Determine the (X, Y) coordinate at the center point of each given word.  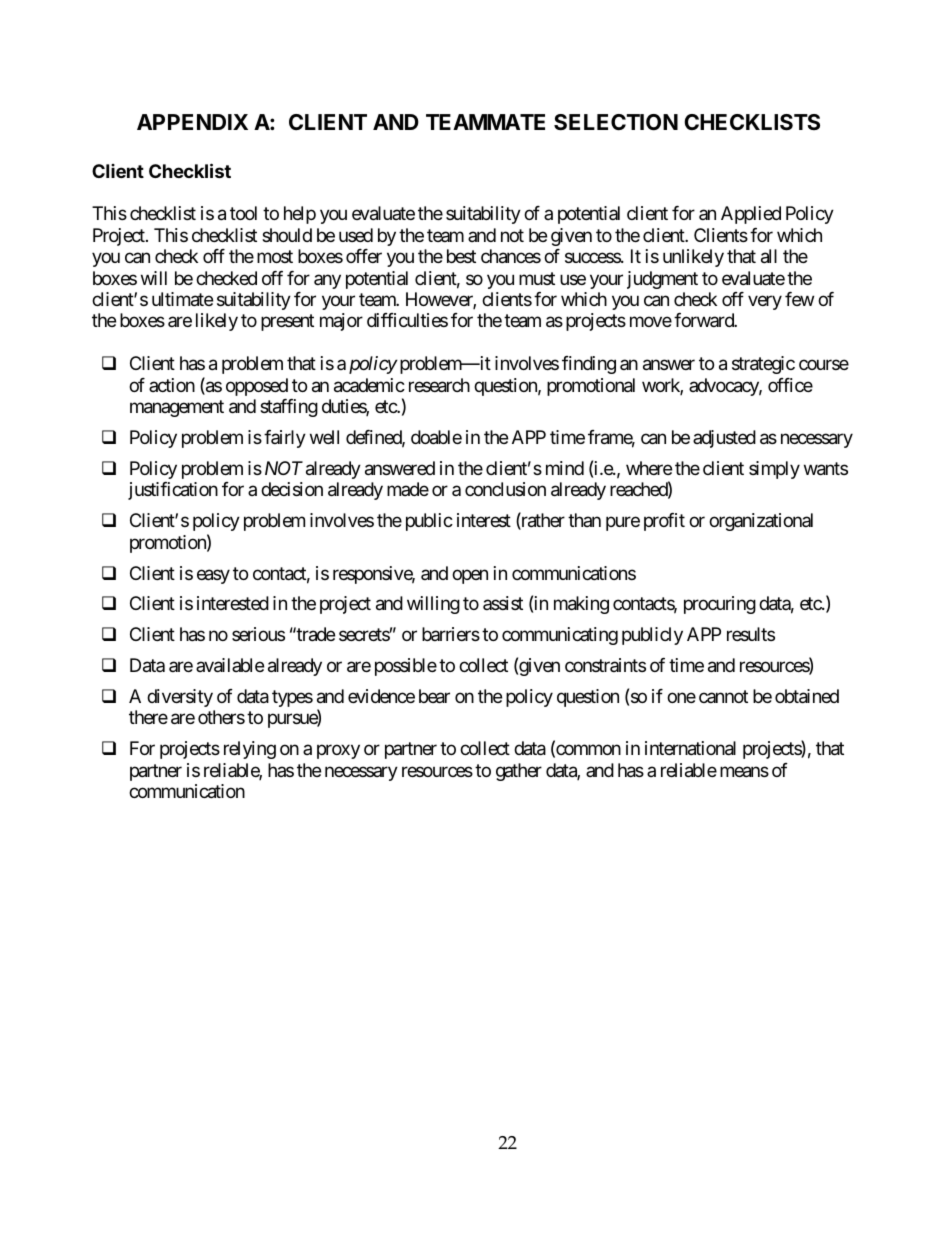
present (287, 323)
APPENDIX (192, 122)
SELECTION (616, 122)
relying (250, 750)
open (470, 576)
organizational (761, 522)
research (439, 385)
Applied (751, 215)
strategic (763, 365)
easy (213, 576)
